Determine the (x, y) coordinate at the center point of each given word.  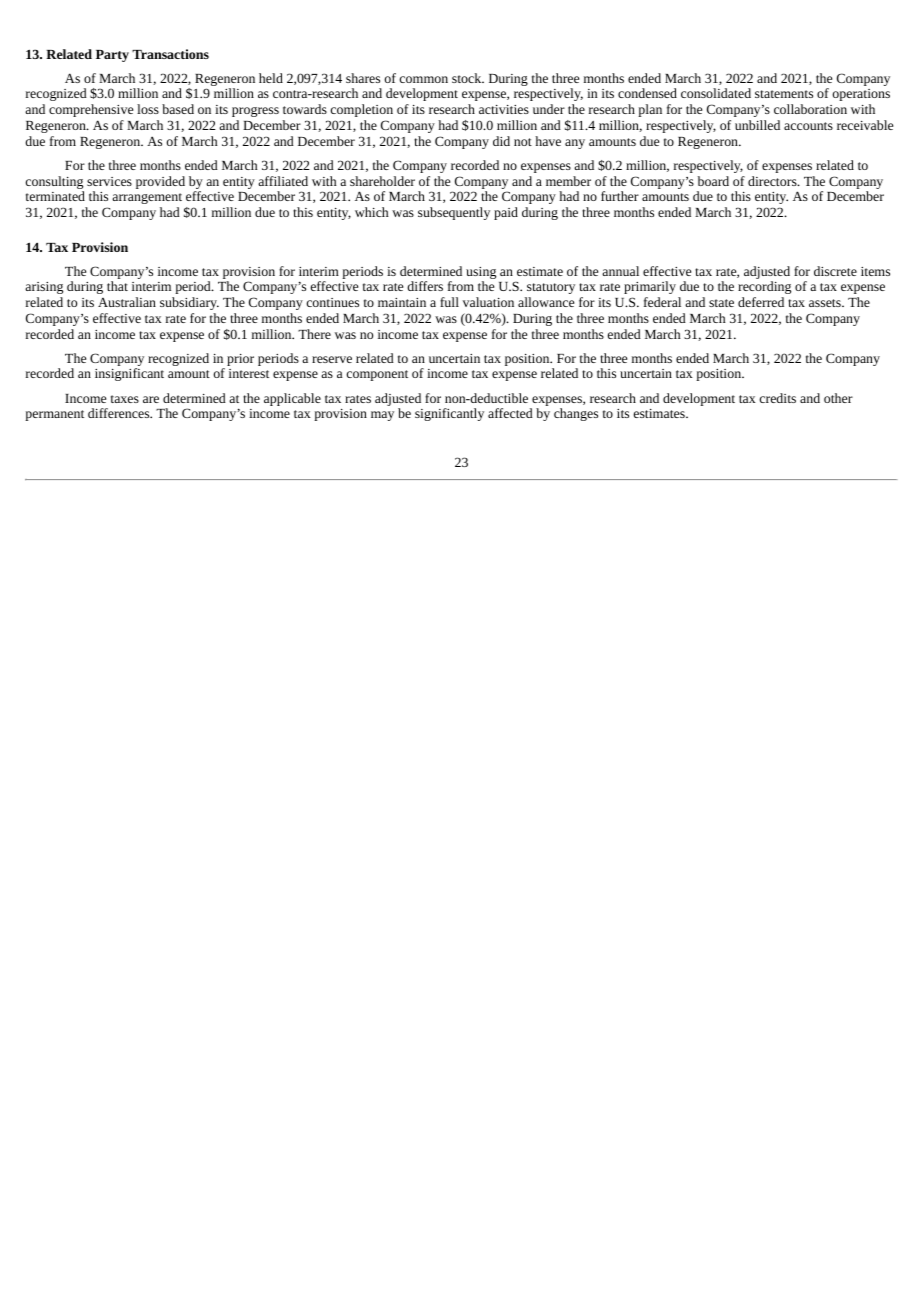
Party (112, 56)
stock (468, 78)
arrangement (147, 198)
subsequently (454, 213)
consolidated (716, 93)
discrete (835, 271)
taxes (125, 399)
